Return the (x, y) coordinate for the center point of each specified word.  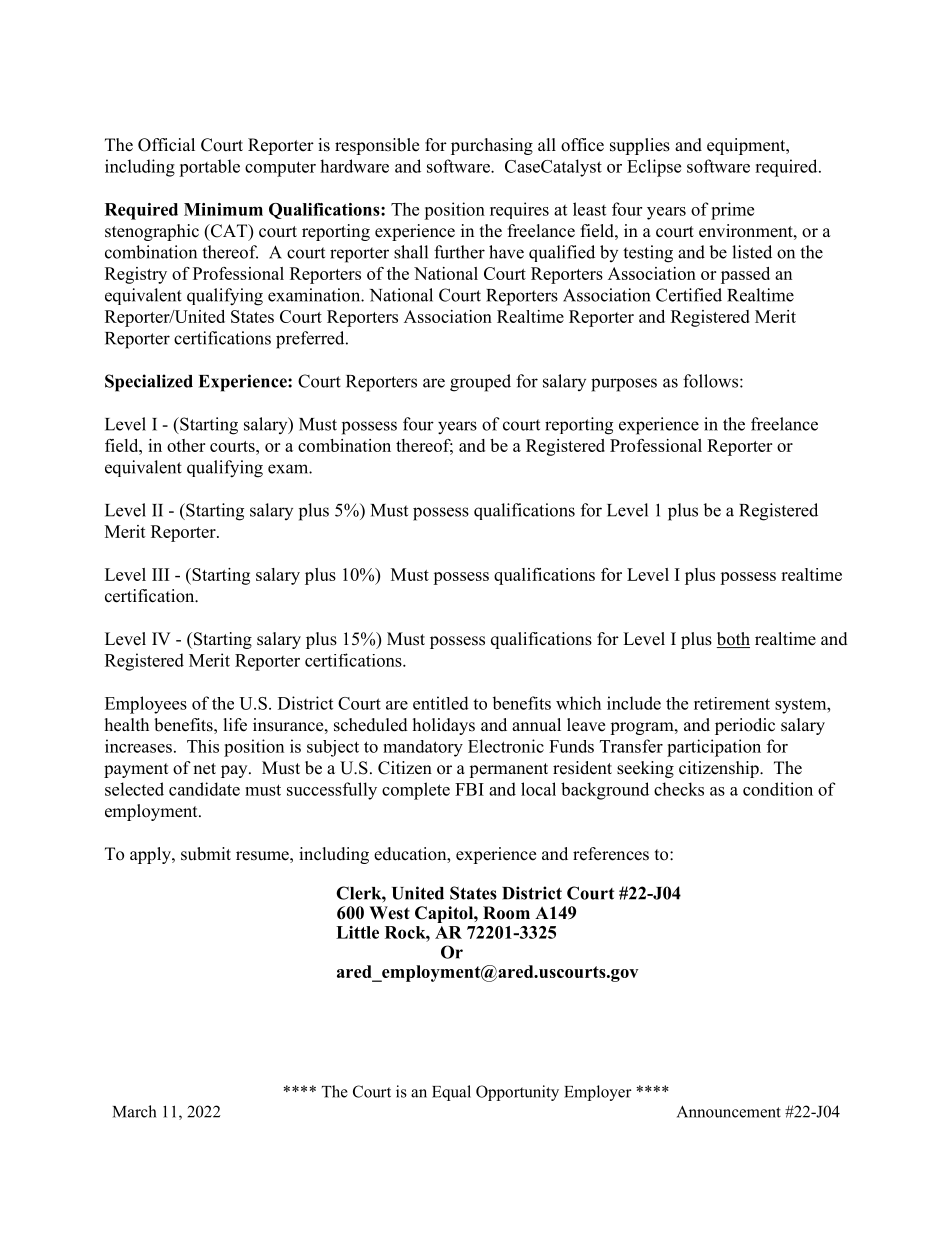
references (611, 854)
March (134, 1111)
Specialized (149, 383)
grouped (480, 383)
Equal (451, 1093)
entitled (441, 703)
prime (732, 211)
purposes (624, 385)
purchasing (492, 146)
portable (209, 168)
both (733, 640)
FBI (469, 789)
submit (206, 854)
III (160, 574)
